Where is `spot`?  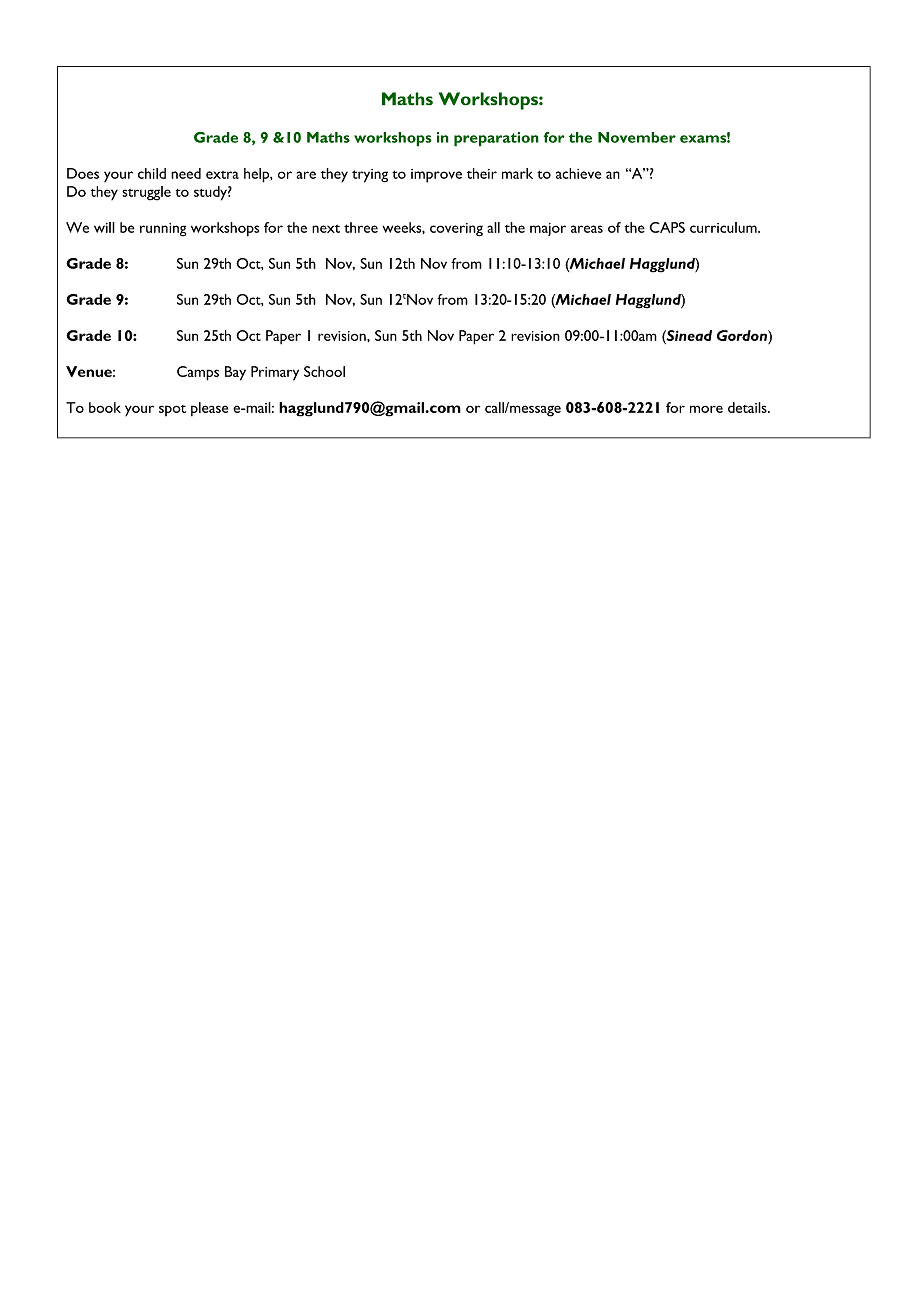
spot is located at coordinates (172, 410).
